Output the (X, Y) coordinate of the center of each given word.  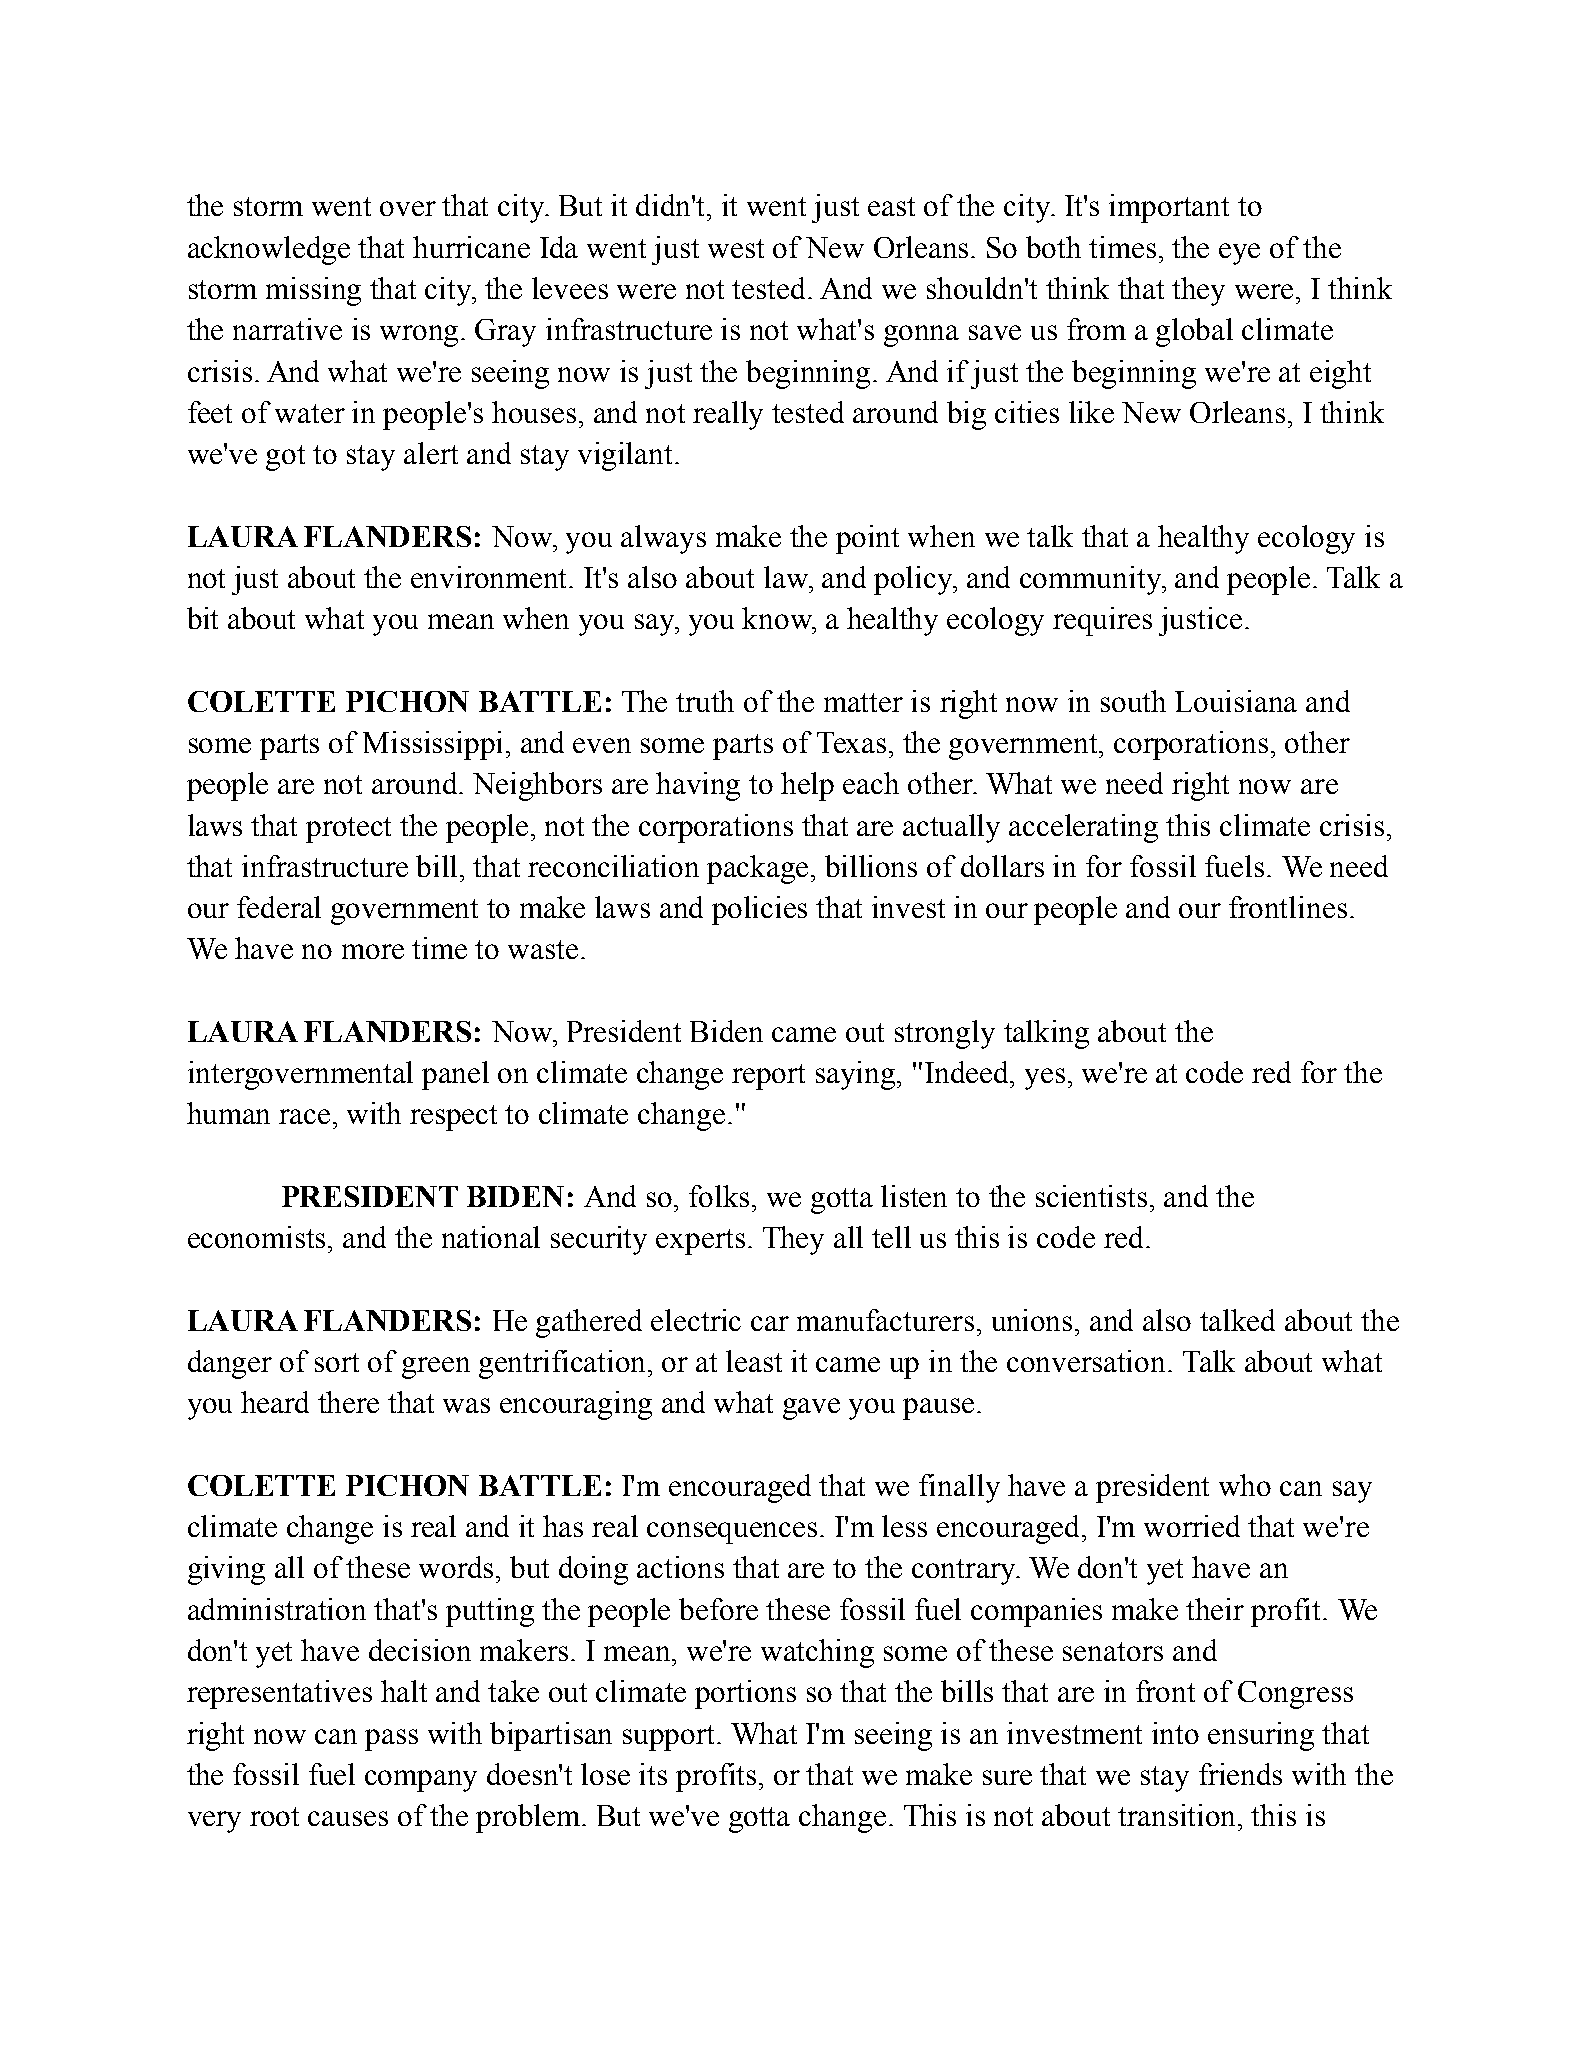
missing (313, 291)
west (736, 248)
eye (1239, 254)
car (770, 1323)
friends (1240, 1774)
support (670, 1738)
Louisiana (1236, 701)
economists (258, 1237)
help (807, 786)
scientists (1091, 1196)
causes (348, 1818)
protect (348, 830)
